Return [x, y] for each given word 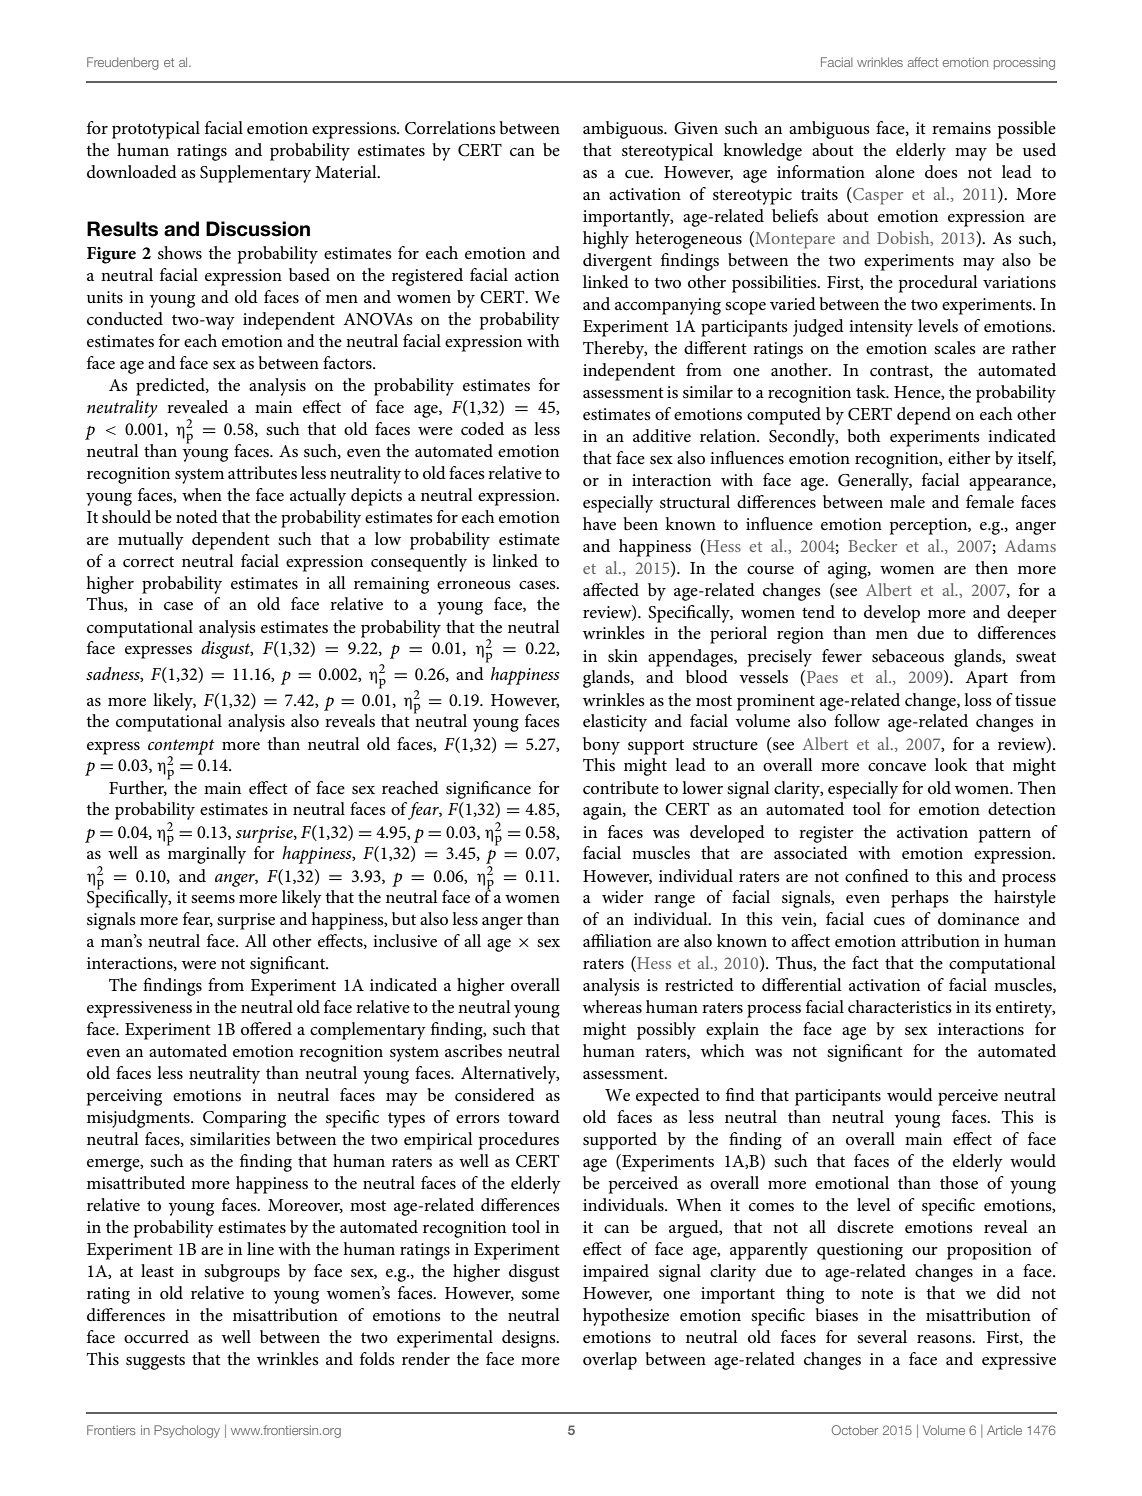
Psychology [187, 1431]
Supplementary [255, 174]
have [599, 523]
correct [148, 561]
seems [213, 899]
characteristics [900, 1007]
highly [606, 240]
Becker [872, 545]
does [941, 172]
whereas [612, 1007]
